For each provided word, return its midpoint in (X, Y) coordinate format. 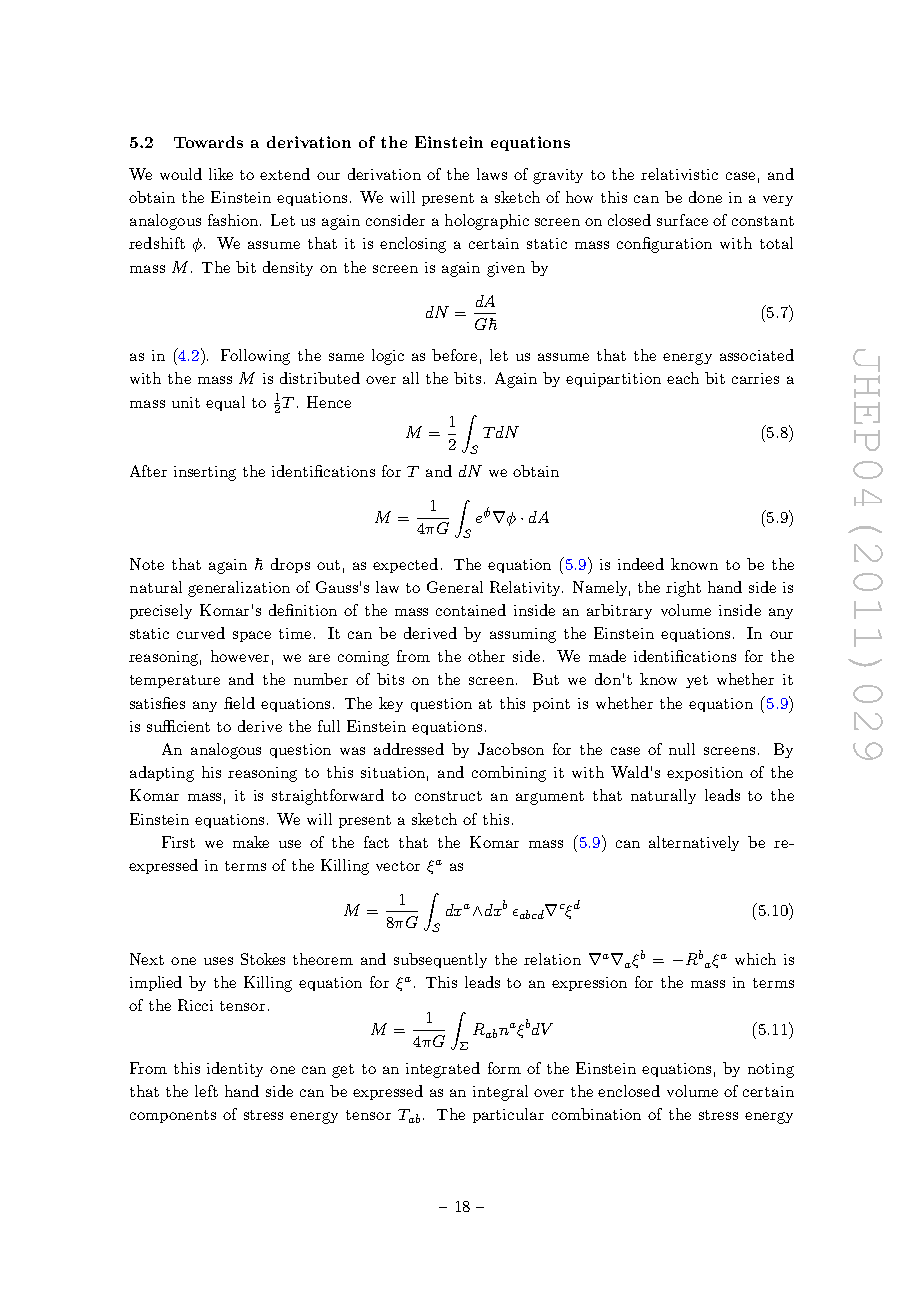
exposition (705, 774)
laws (492, 174)
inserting (205, 473)
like (221, 174)
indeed (641, 564)
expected (405, 565)
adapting (162, 774)
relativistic (679, 174)
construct (448, 796)
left (206, 1091)
